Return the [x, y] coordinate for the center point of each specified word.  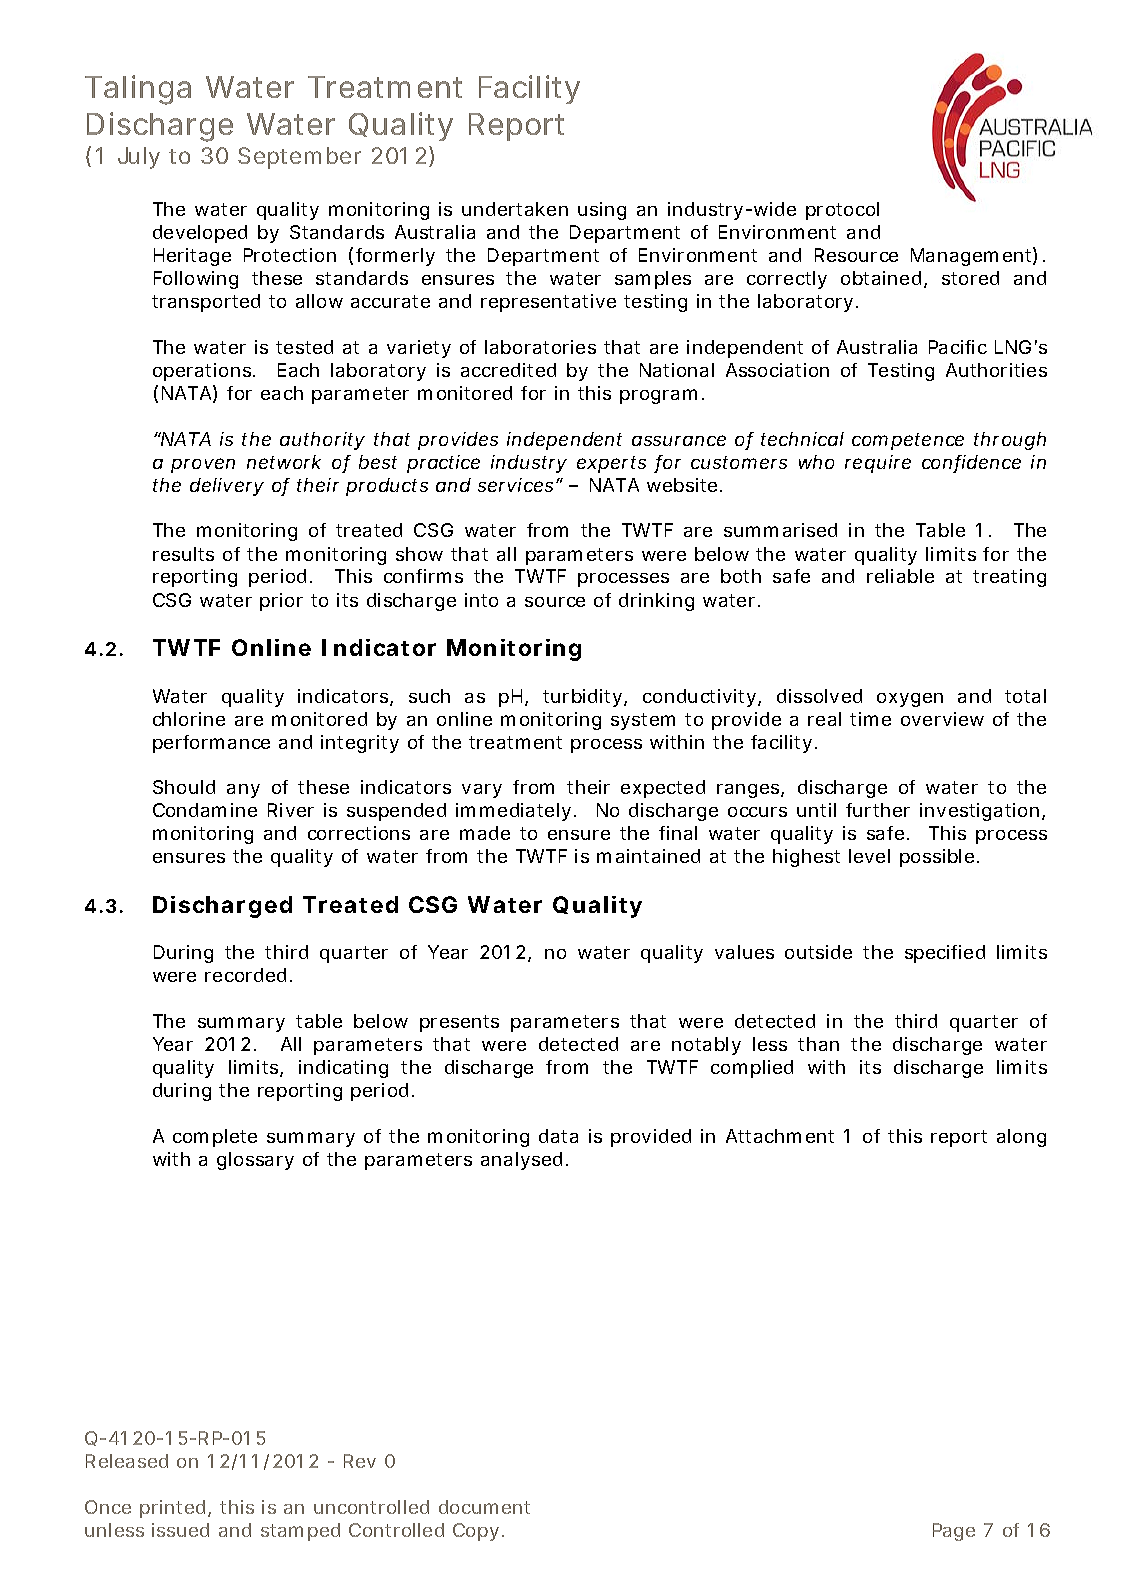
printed [172, 1509]
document [484, 1507]
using [602, 211]
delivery [227, 487]
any [243, 791]
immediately [513, 812]
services [515, 485]
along [1021, 1138]
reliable [900, 576]
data [558, 1136]
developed [200, 234]
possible [937, 858]
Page [954, 1532]
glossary [255, 1161]
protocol [842, 211]
